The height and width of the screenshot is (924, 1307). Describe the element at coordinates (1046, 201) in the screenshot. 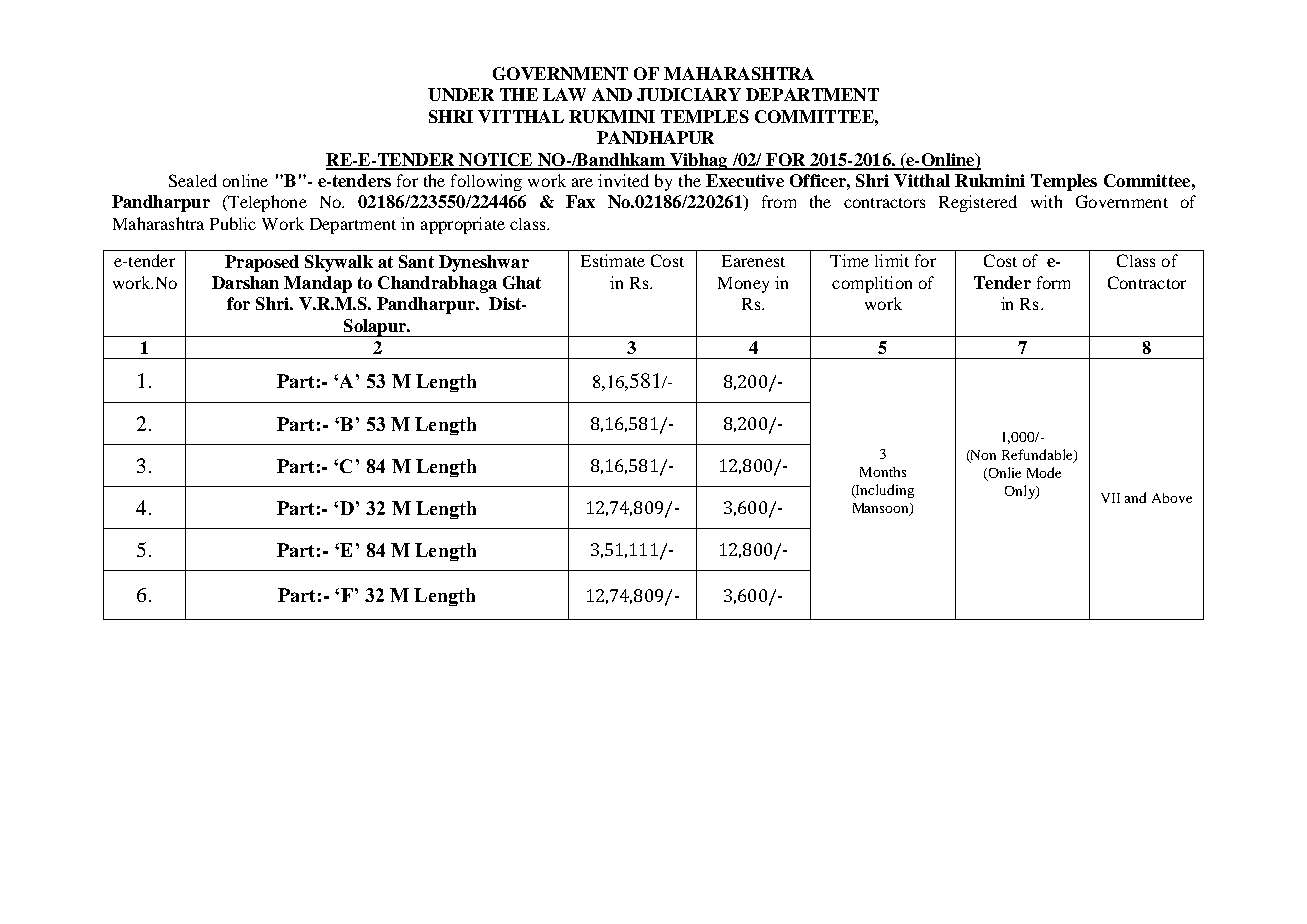

I see `with` at that location.
